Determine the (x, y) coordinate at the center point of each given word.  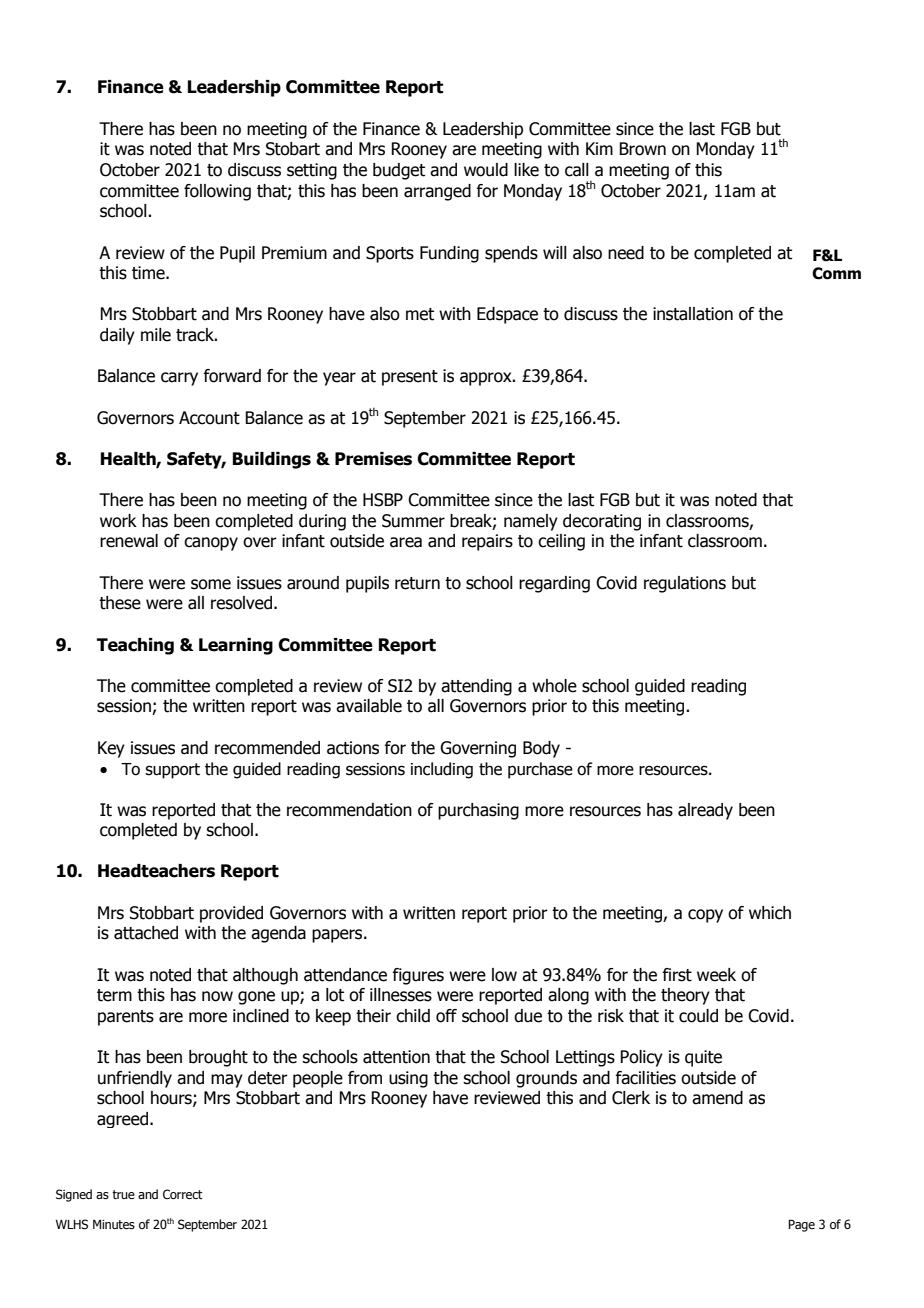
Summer (413, 521)
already (705, 811)
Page (801, 1225)
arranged (437, 192)
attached (146, 933)
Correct (183, 1194)
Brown (642, 149)
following (217, 192)
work (118, 521)
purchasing (478, 811)
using (408, 1079)
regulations (685, 584)
